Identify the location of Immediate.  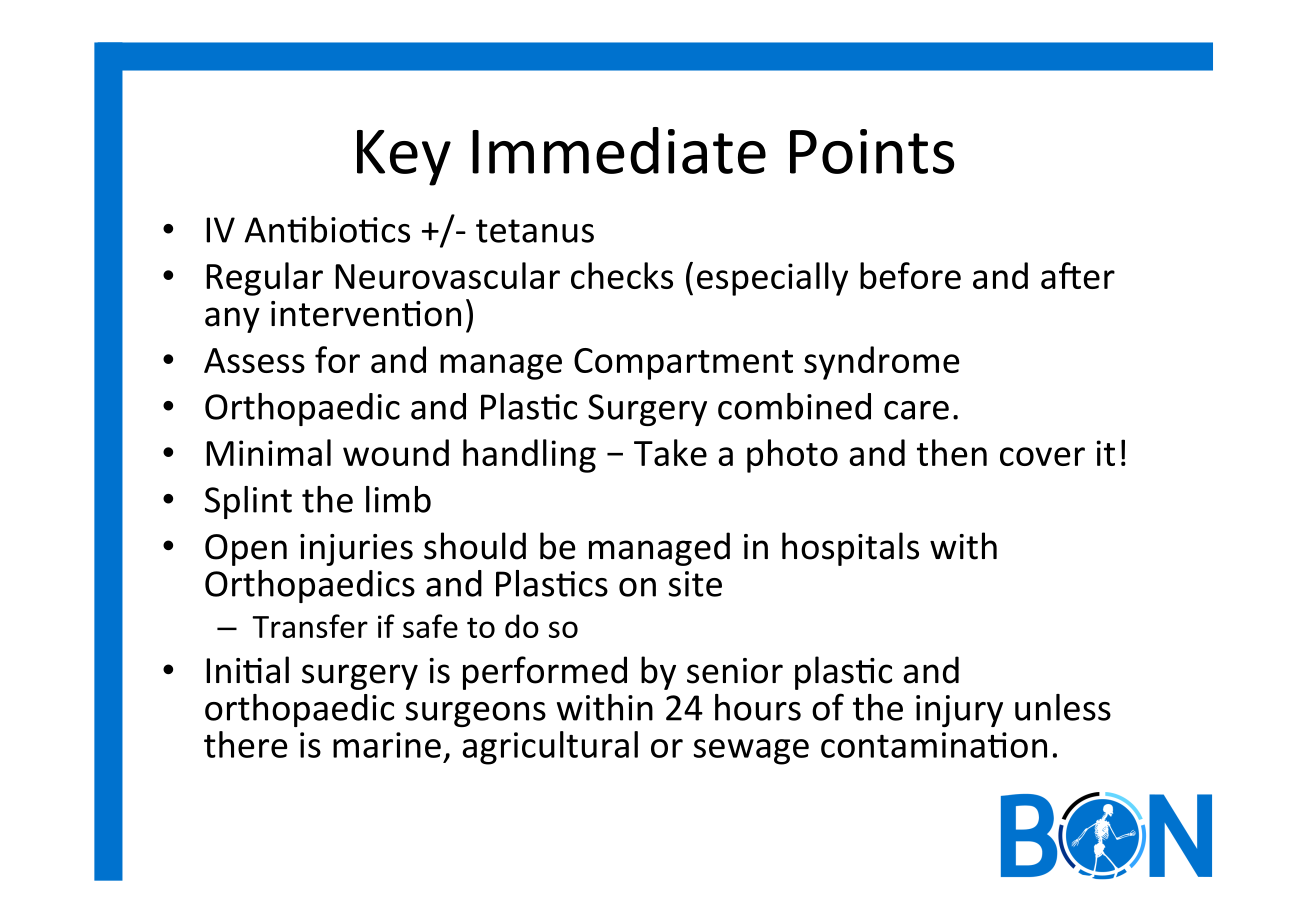
(619, 150).
